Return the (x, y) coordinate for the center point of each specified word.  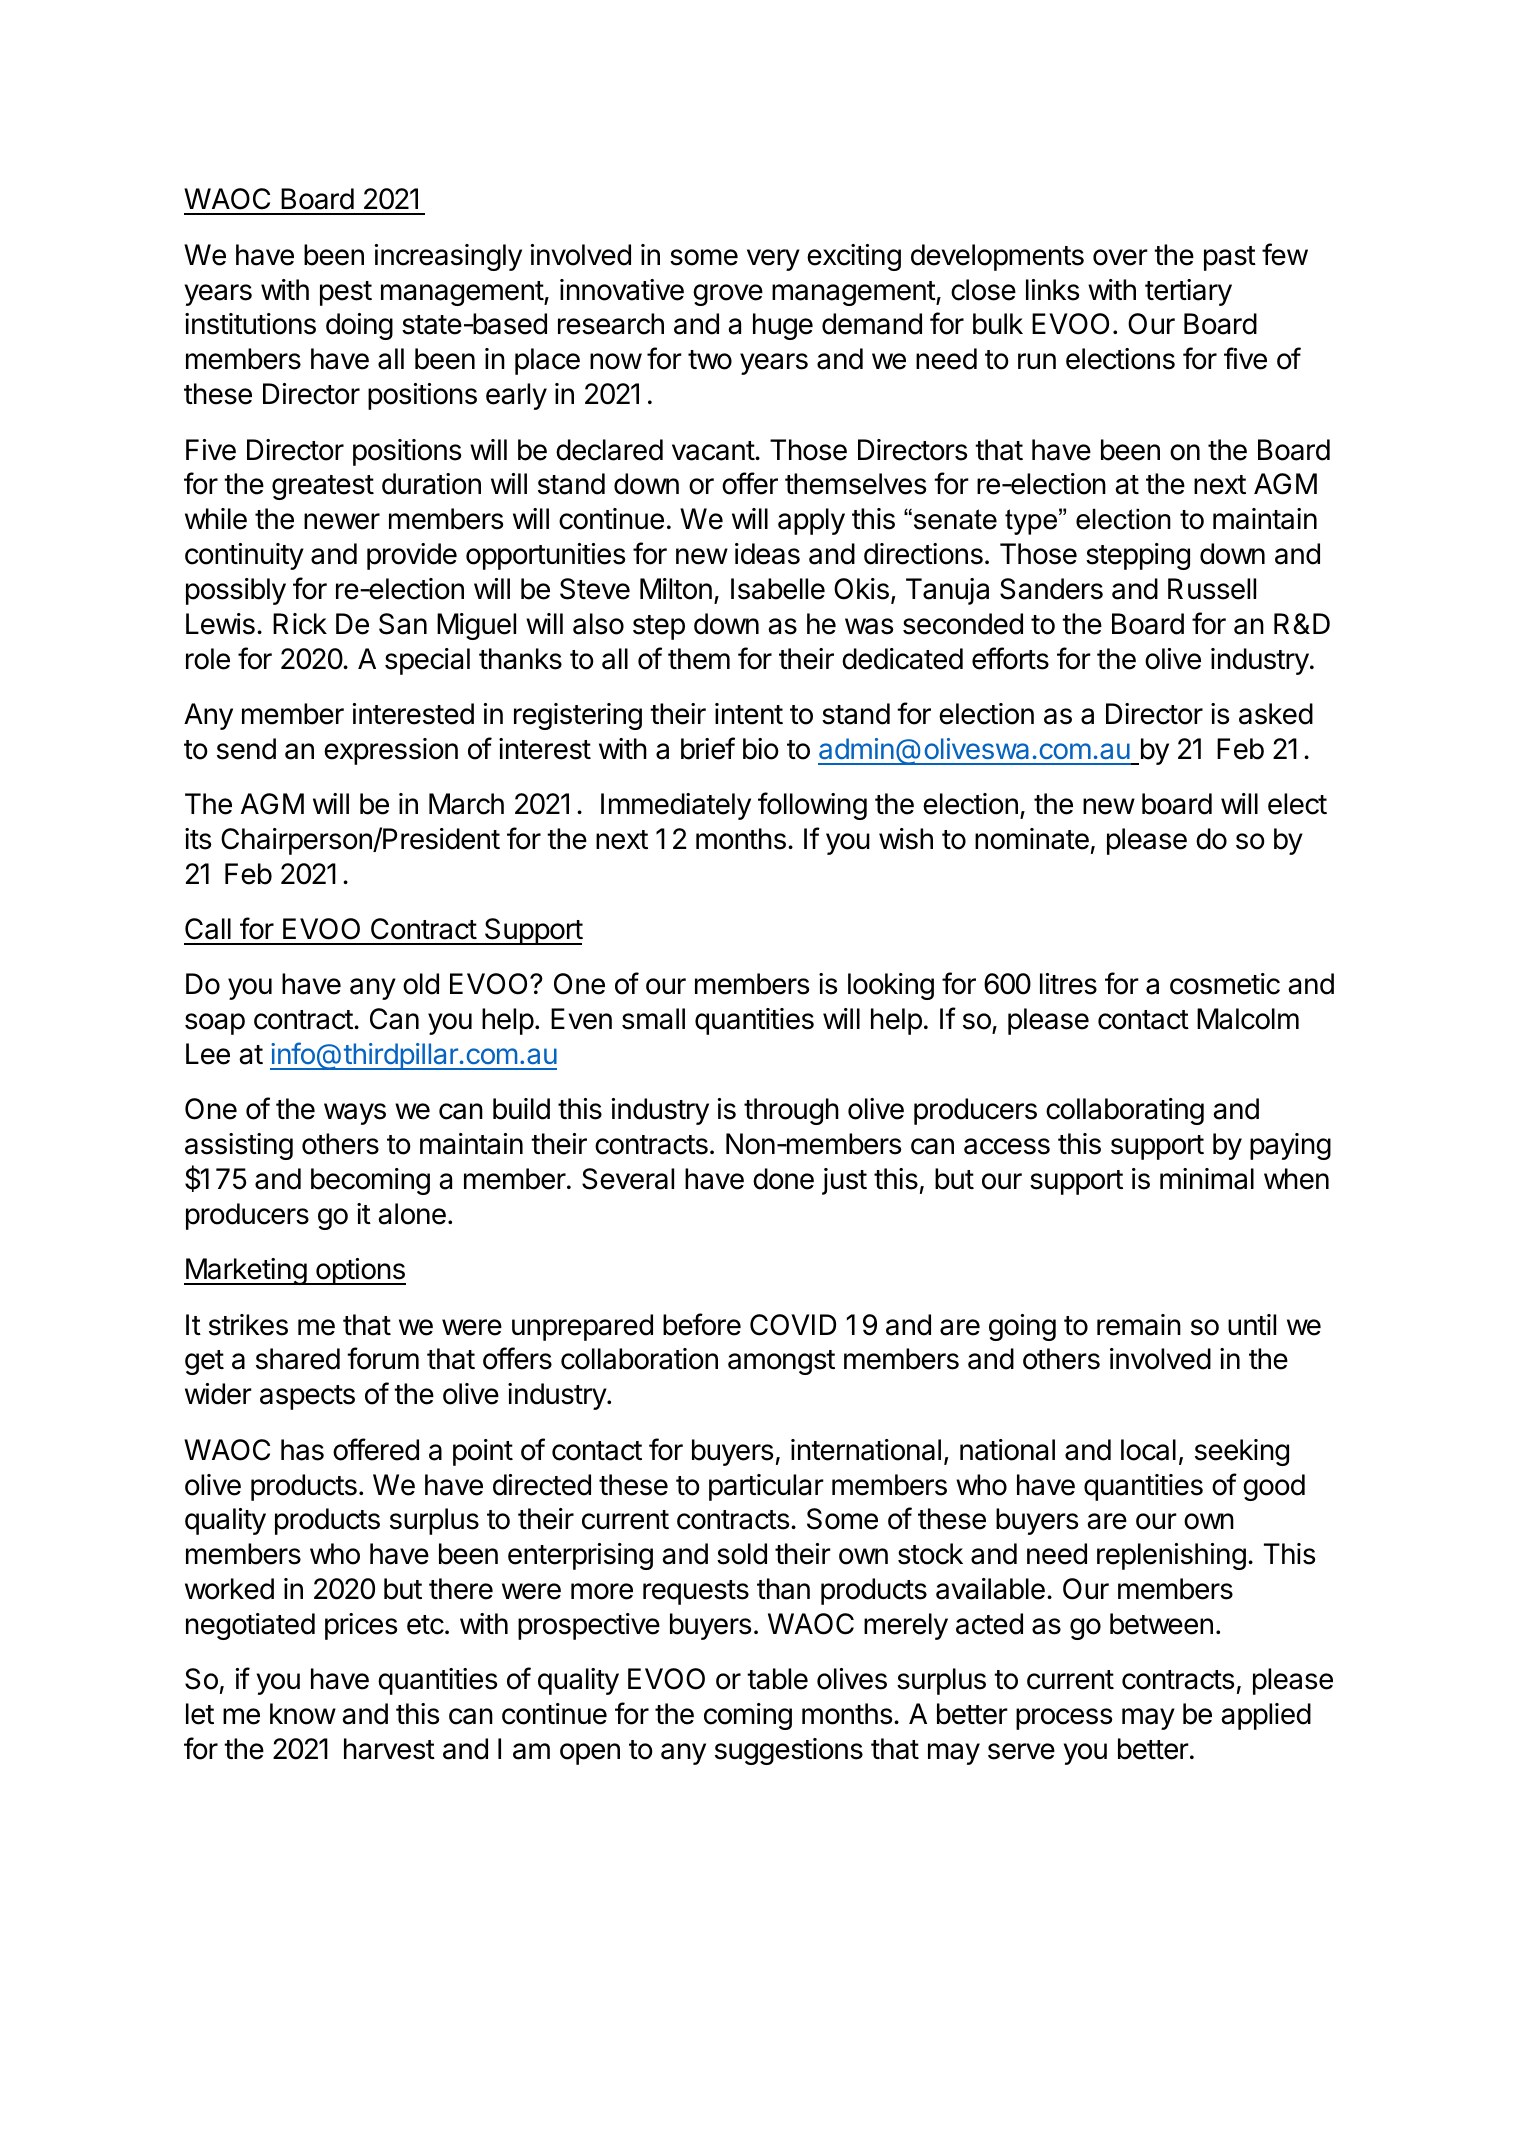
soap (215, 1024)
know (303, 1714)
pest (346, 293)
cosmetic (1225, 984)
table (777, 1679)
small (653, 1019)
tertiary (1188, 292)
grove (728, 295)
